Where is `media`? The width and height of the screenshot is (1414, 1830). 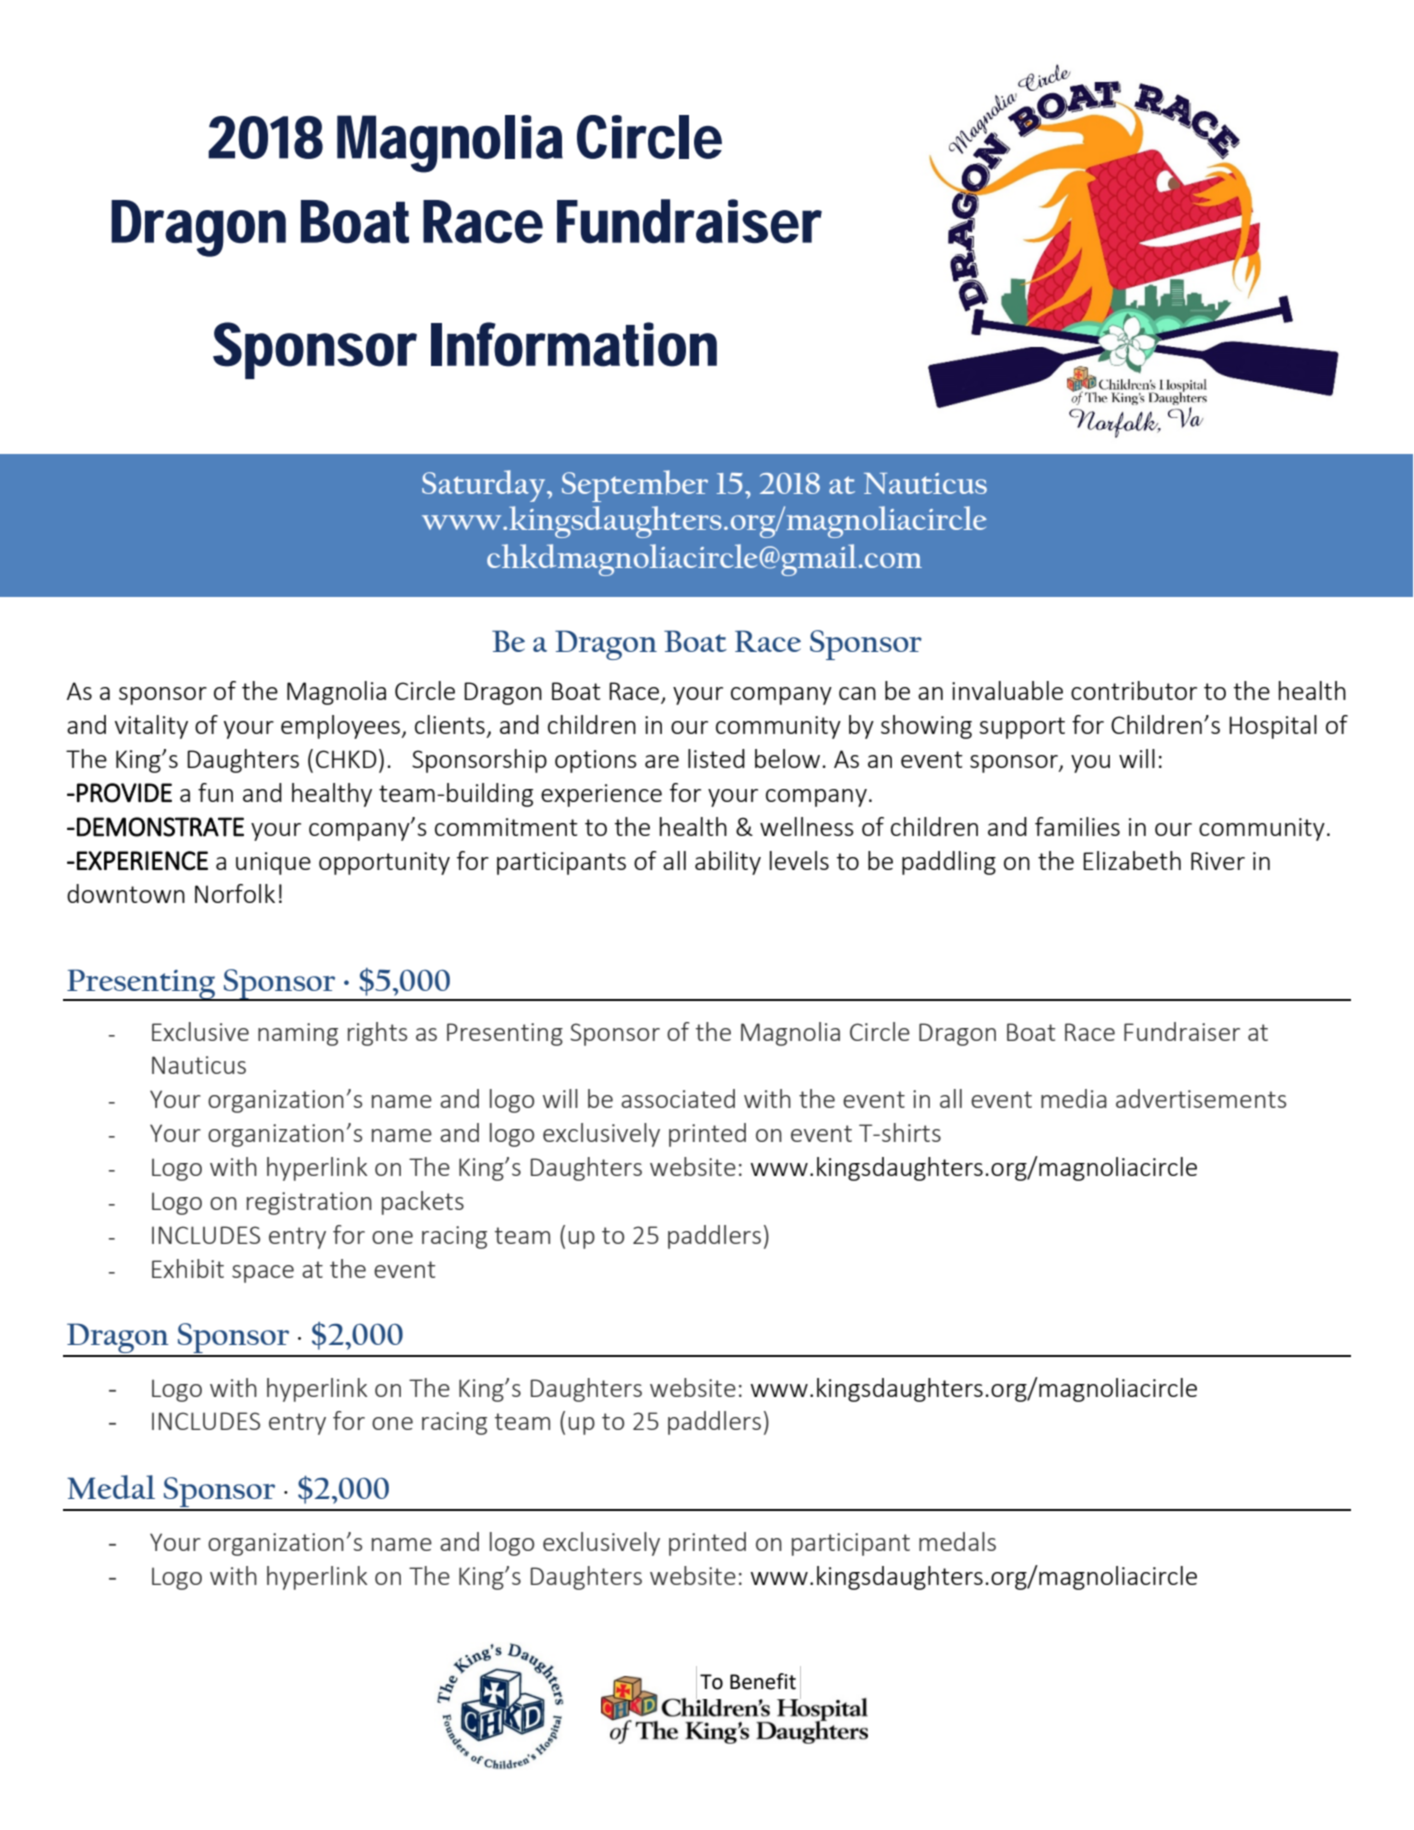 media is located at coordinates (1074, 1098).
